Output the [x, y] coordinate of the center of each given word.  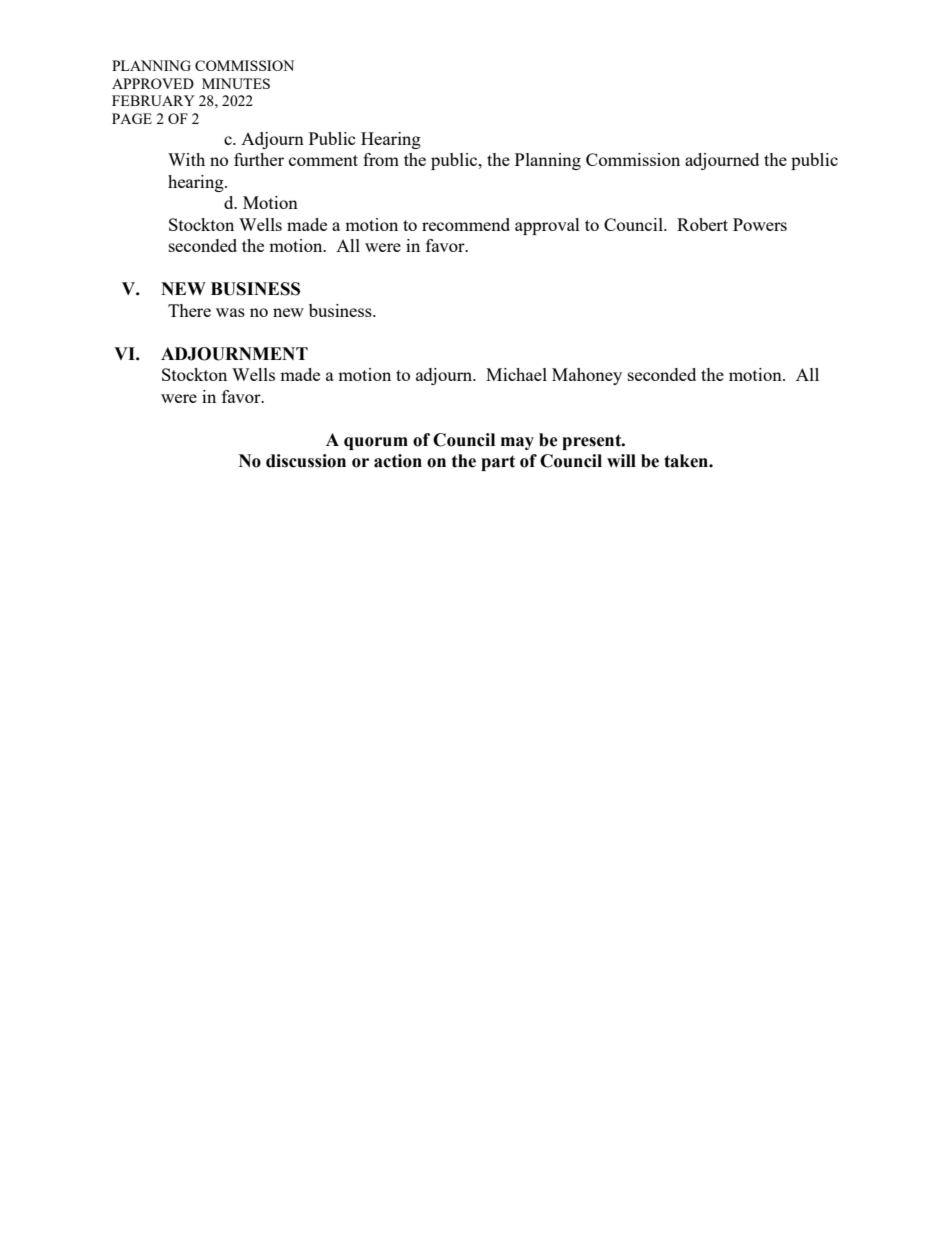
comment [323, 160]
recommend [466, 224]
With [186, 159]
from [381, 159]
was [230, 312]
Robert [702, 224]
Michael [516, 374]
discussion [306, 461]
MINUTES [236, 83]
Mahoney [587, 376]
